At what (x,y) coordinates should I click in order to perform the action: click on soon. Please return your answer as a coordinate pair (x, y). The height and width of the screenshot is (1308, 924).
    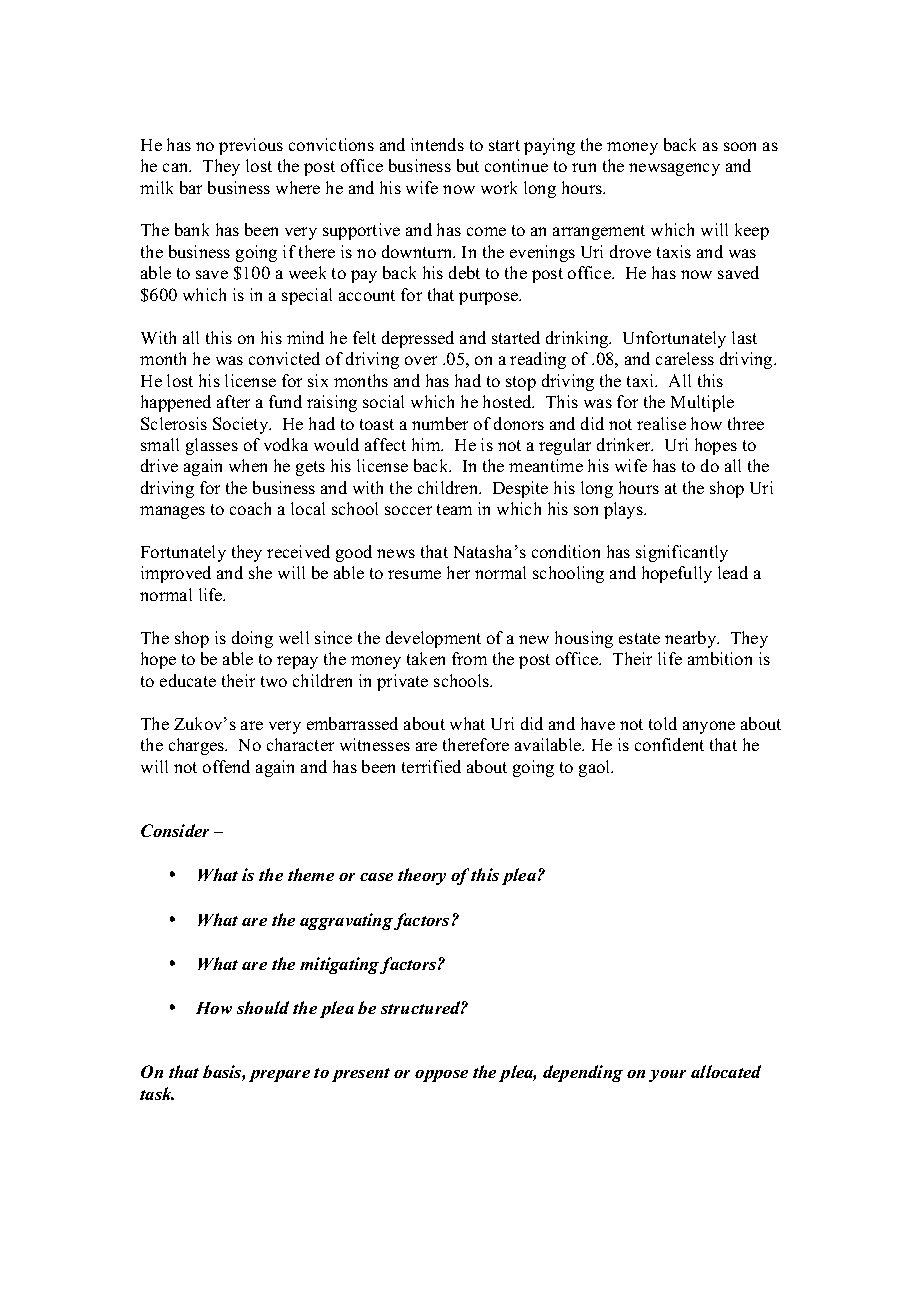
    Looking at the image, I should click on (740, 146).
